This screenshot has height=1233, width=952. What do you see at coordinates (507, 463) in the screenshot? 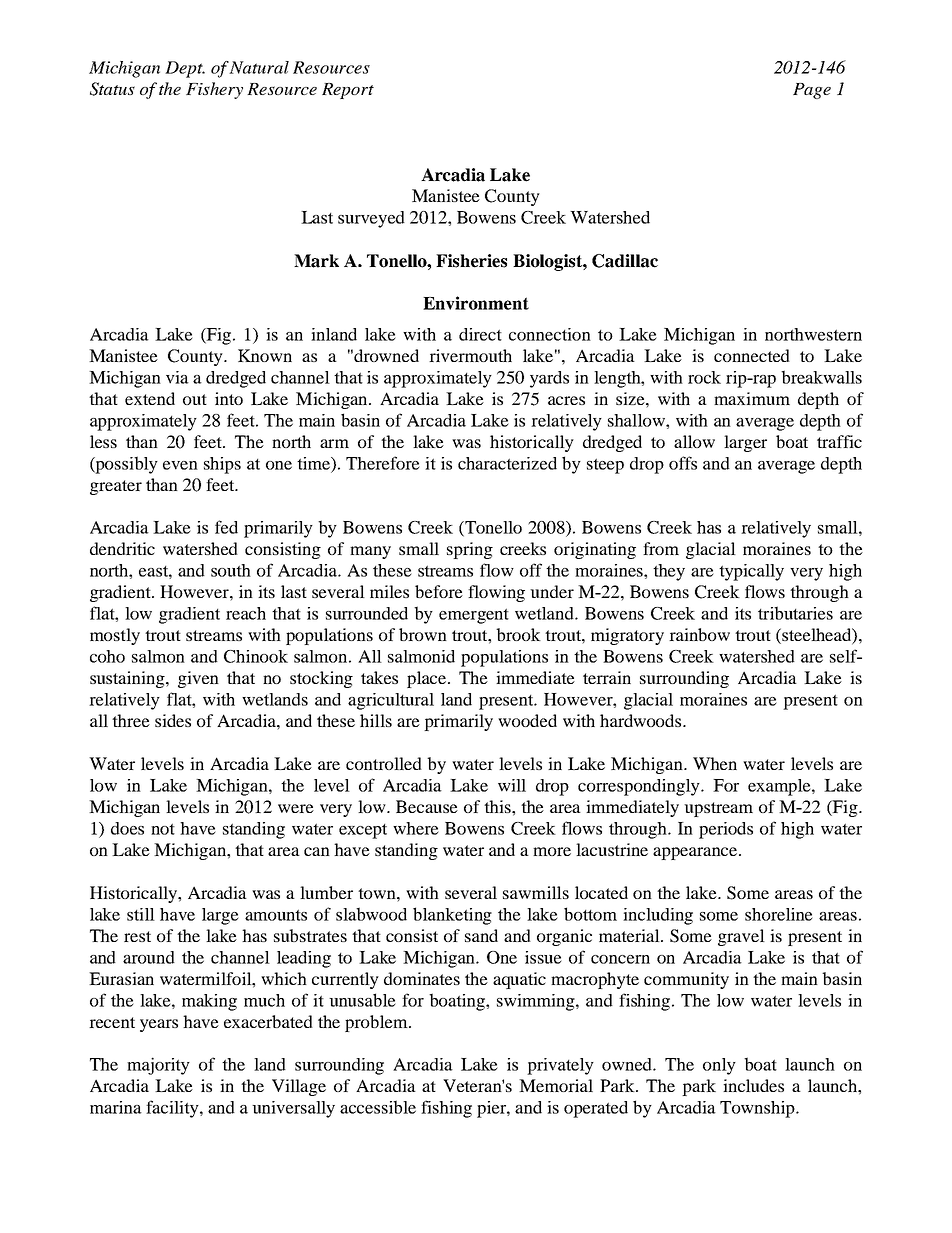
I see `characterized` at bounding box center [507, 463].
